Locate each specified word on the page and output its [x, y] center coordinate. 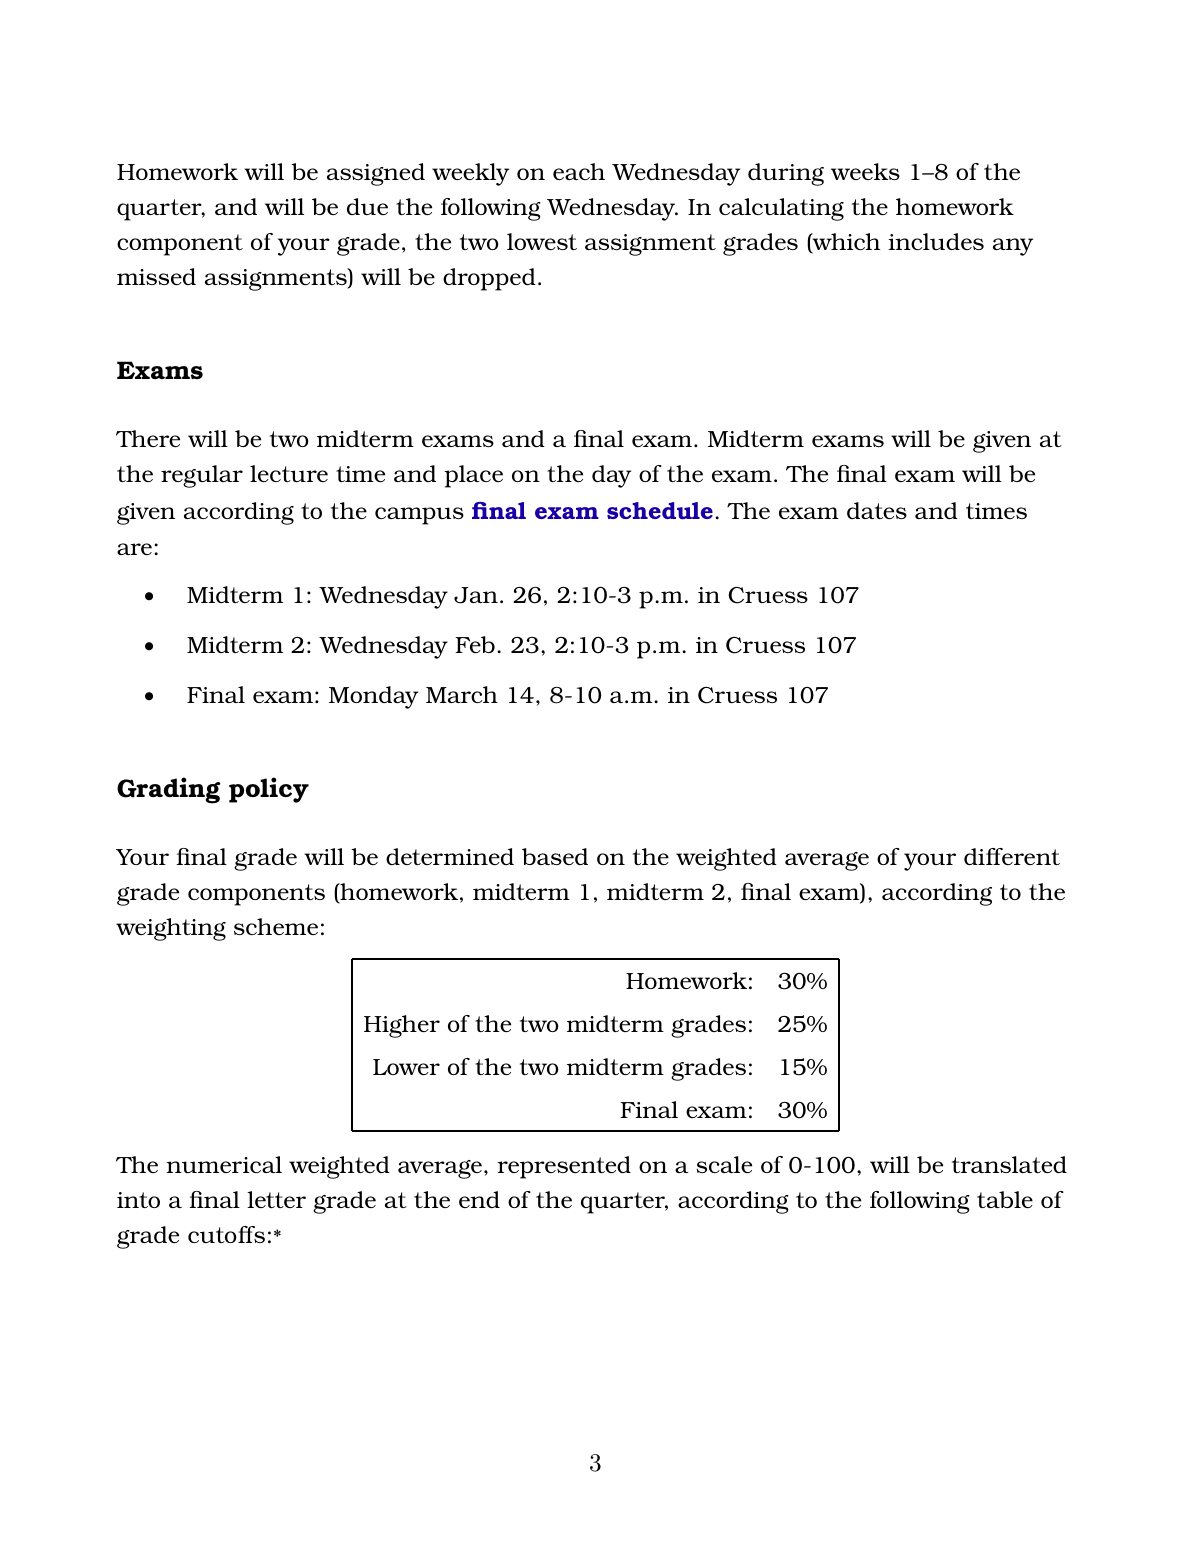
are [134, 549]
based [555, 856]
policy [269, 790]
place [473, 476]
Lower [406, 1067]
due [367, 206]
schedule [660, 511]
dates [877, 510]
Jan [476, 595]
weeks [865, 171]
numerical [224, 1164]
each [579, 171]
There [148, 438]
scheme [276, 926]
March [462, 694]
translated [1009, 1164]
